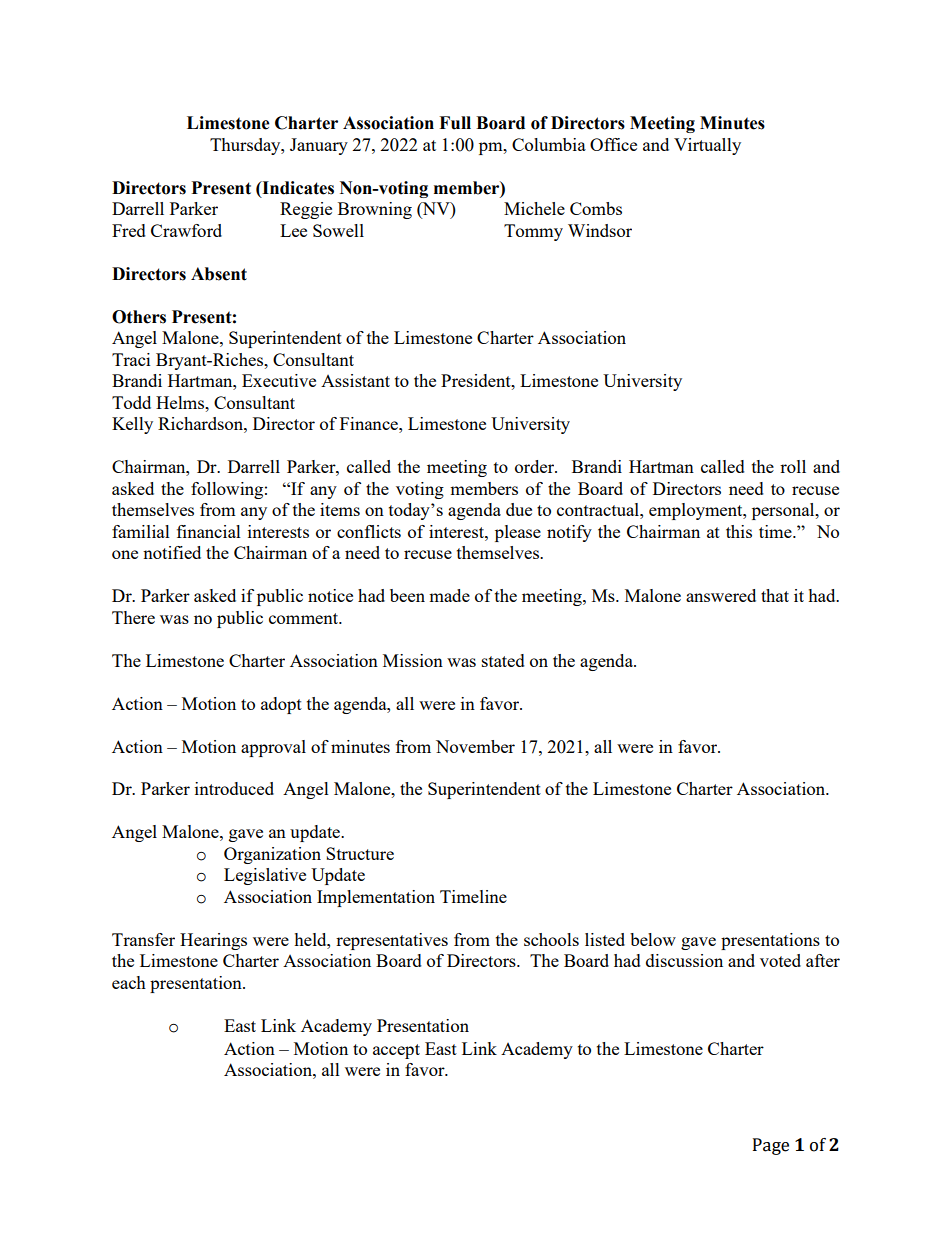 The height and width of the page is (1233, 952). I want to click on that, so click(775, 595).
